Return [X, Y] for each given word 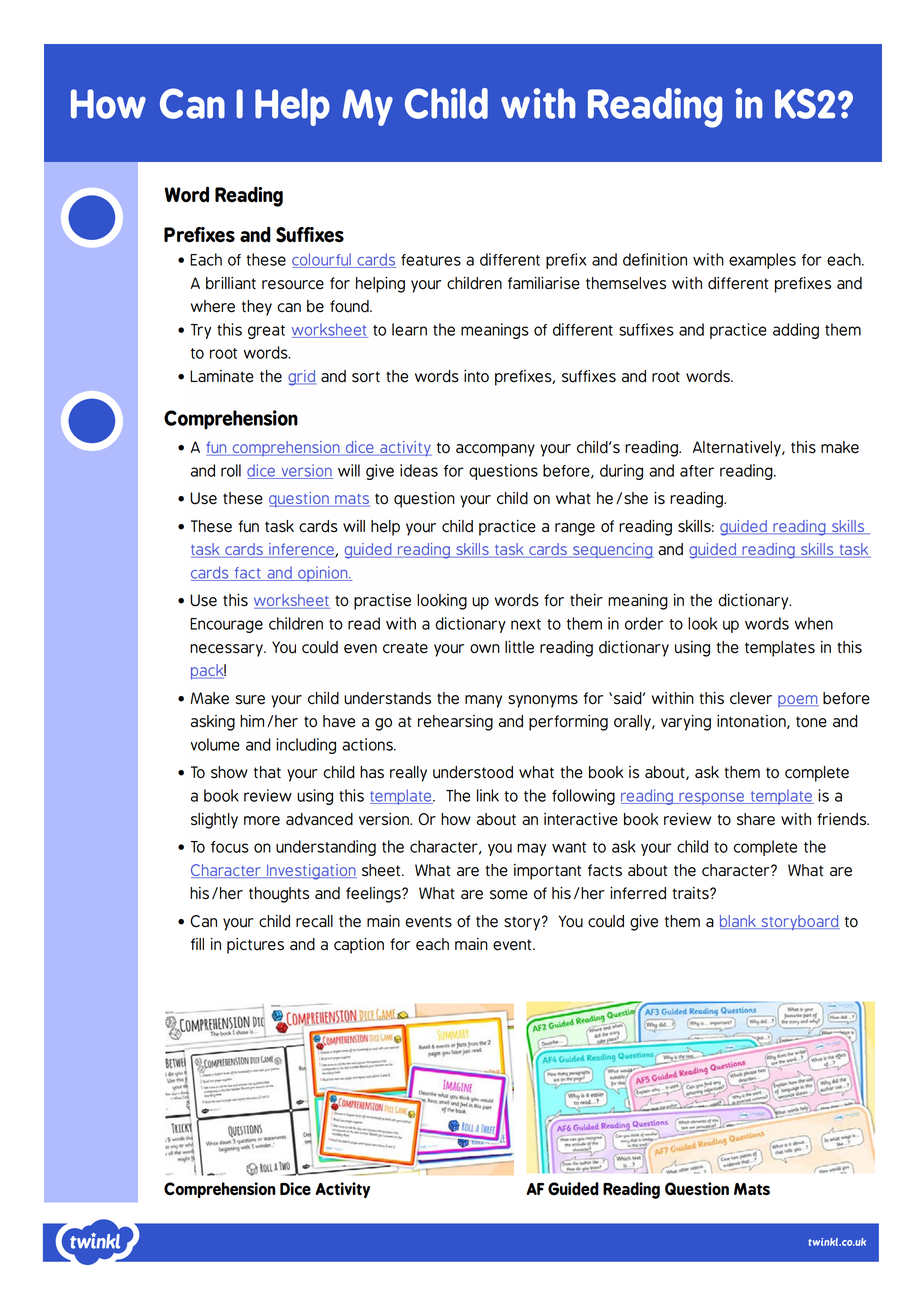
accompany [495, 450]
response [711, 798]
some [509, 895]
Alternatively [738, 449]
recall [314, 921]
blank [739, 922]
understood [473, 772]
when [814, 623]
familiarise [544, 283]
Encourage [226, 625]
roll [231, 470]
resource [293, 285]
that [267, 772]
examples [762, 261]
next [526, 624]
